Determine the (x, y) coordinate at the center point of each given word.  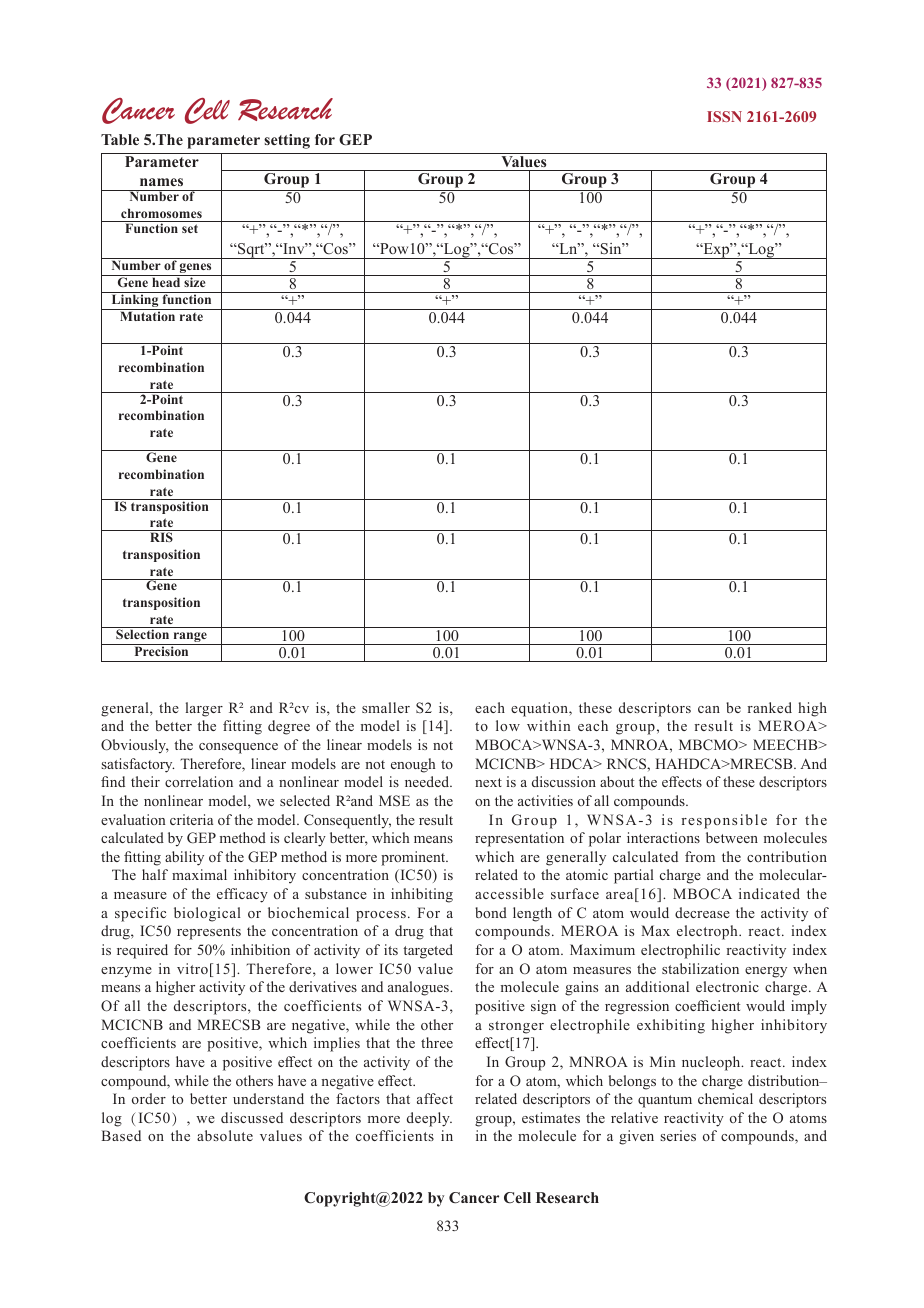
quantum (665, 1101)
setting (287, 141)
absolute (225, 1135)
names (161, 182)
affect (435, 1098)
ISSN (724, 116)
